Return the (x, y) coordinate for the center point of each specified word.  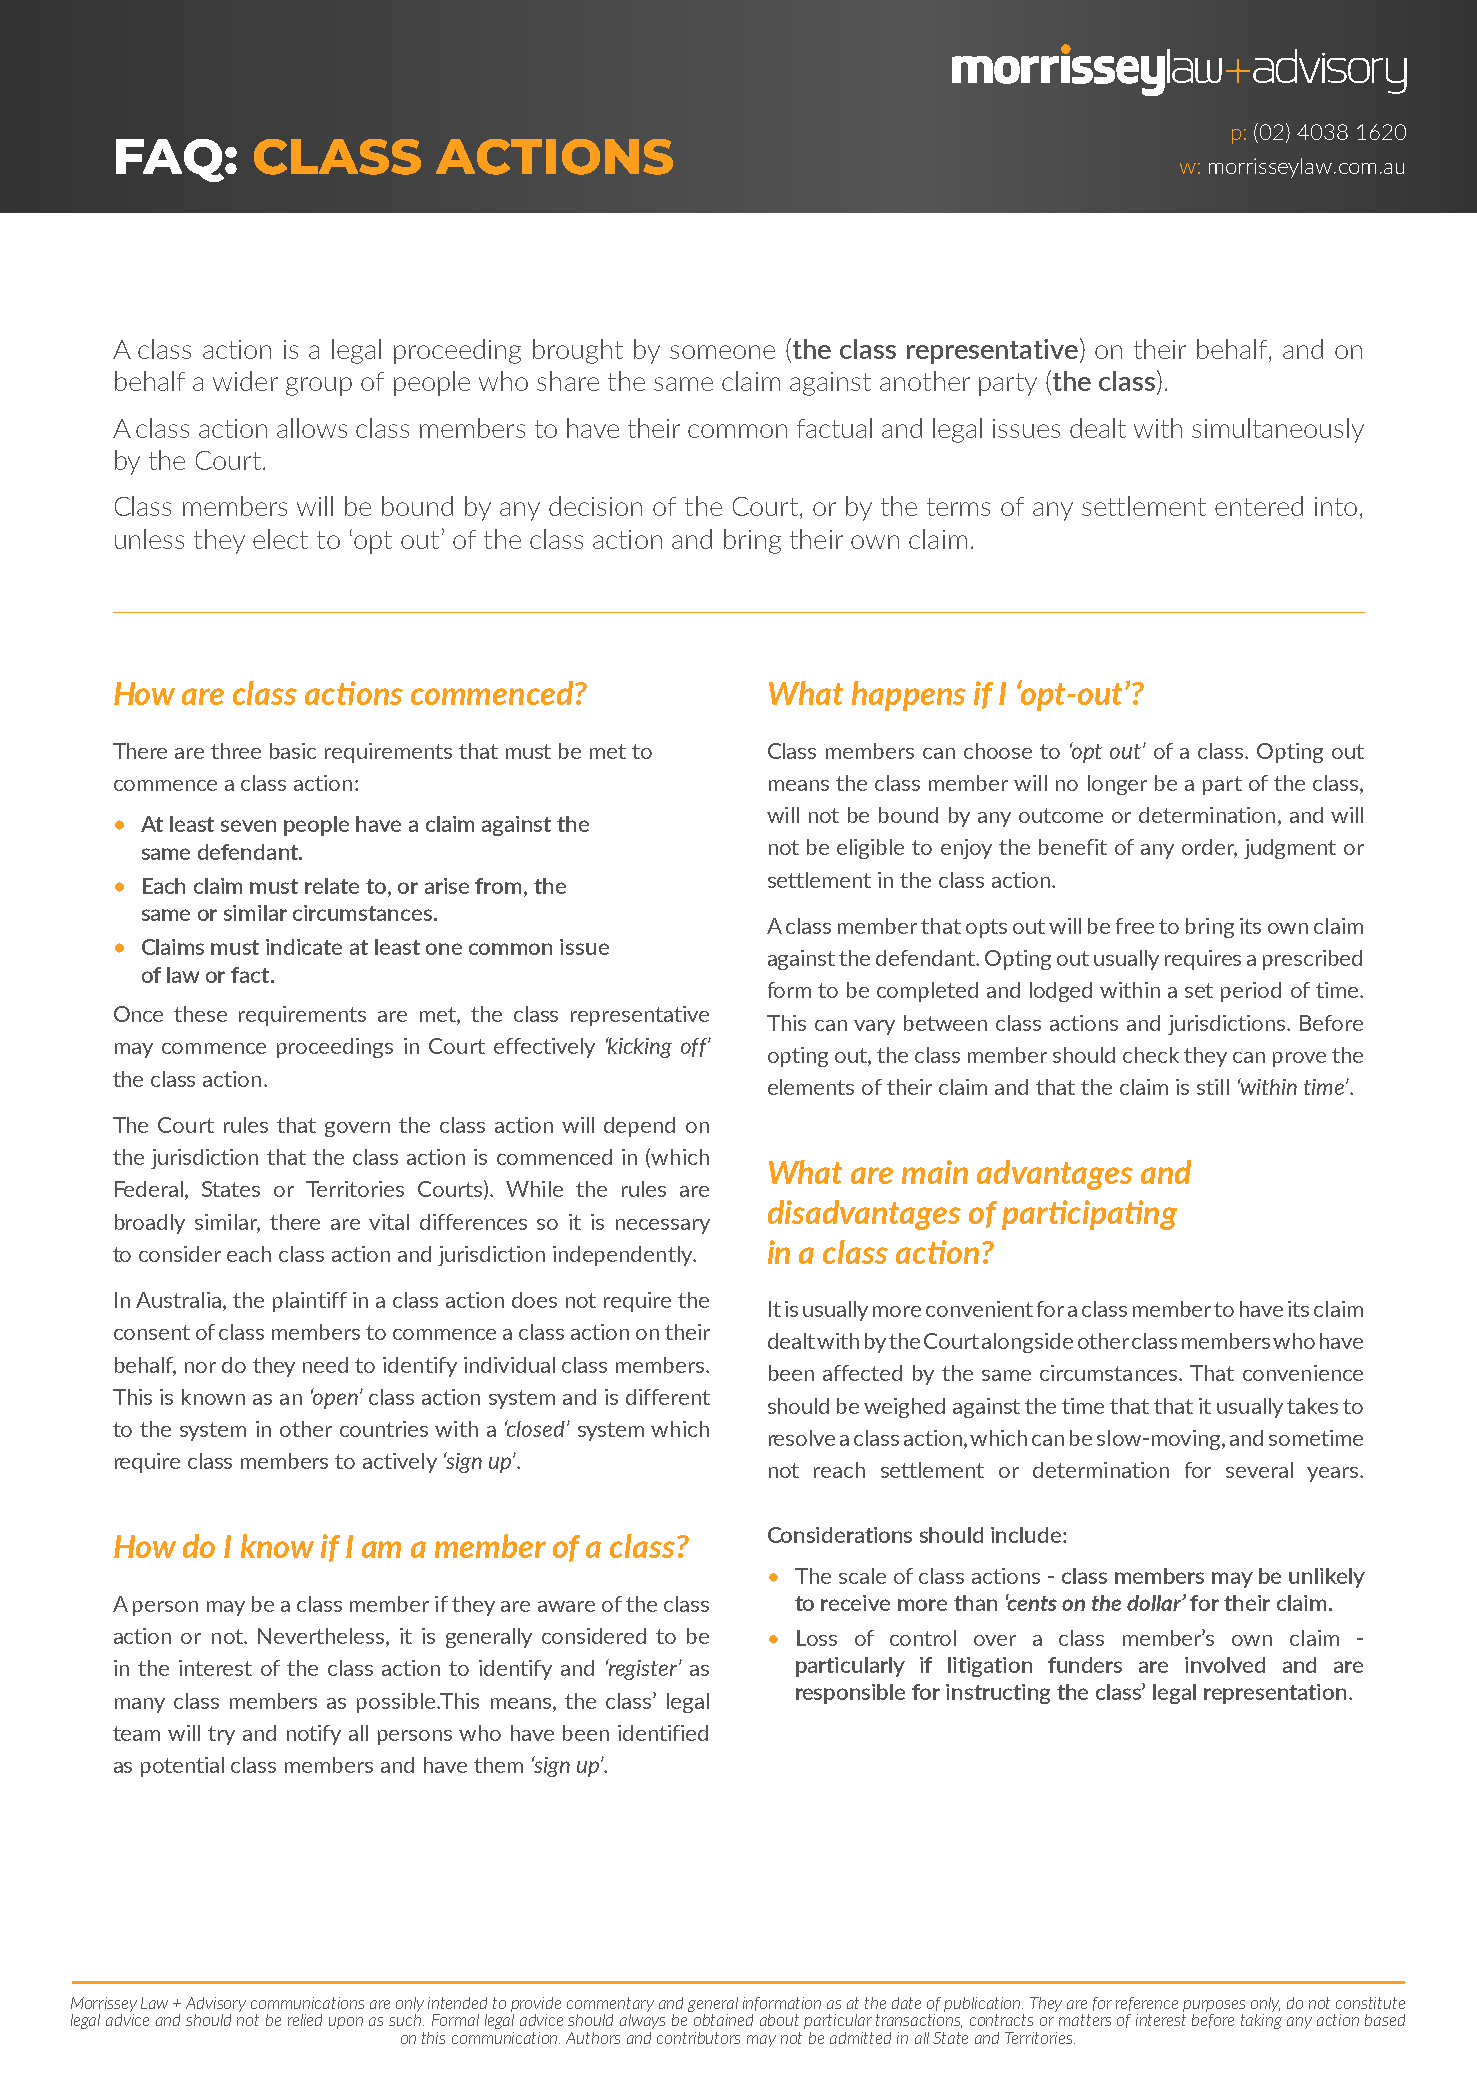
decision (595, 506)
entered (1259, 506)
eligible (870, 849)
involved (1225, 1665)
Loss (817, 1638)
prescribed (1312, 960)
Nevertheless (322, 1637)
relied (305, 2020)
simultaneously (1278, 430)
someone (722, 352)
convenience (1303, 1373)
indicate (304, 947)
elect (280, 539)
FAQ (171, 160)
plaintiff (310, 1302)
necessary (663, 1226)
